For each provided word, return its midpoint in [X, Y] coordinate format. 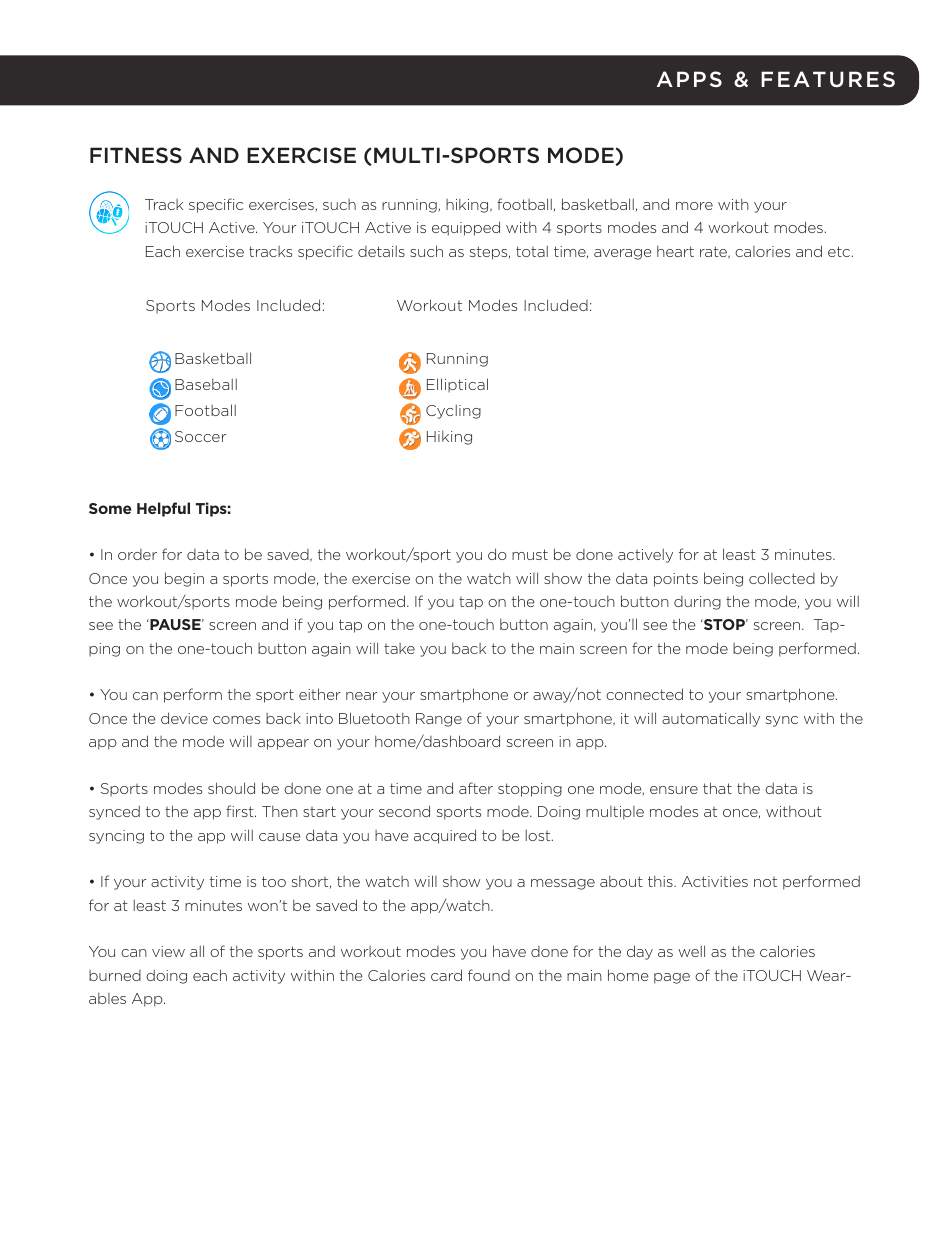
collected [782, 578]
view [168, 951]
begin [184, 579]
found [489, 975]
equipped [466, 228]
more [694, 206]
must [530, 554]
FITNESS [136, 155]
